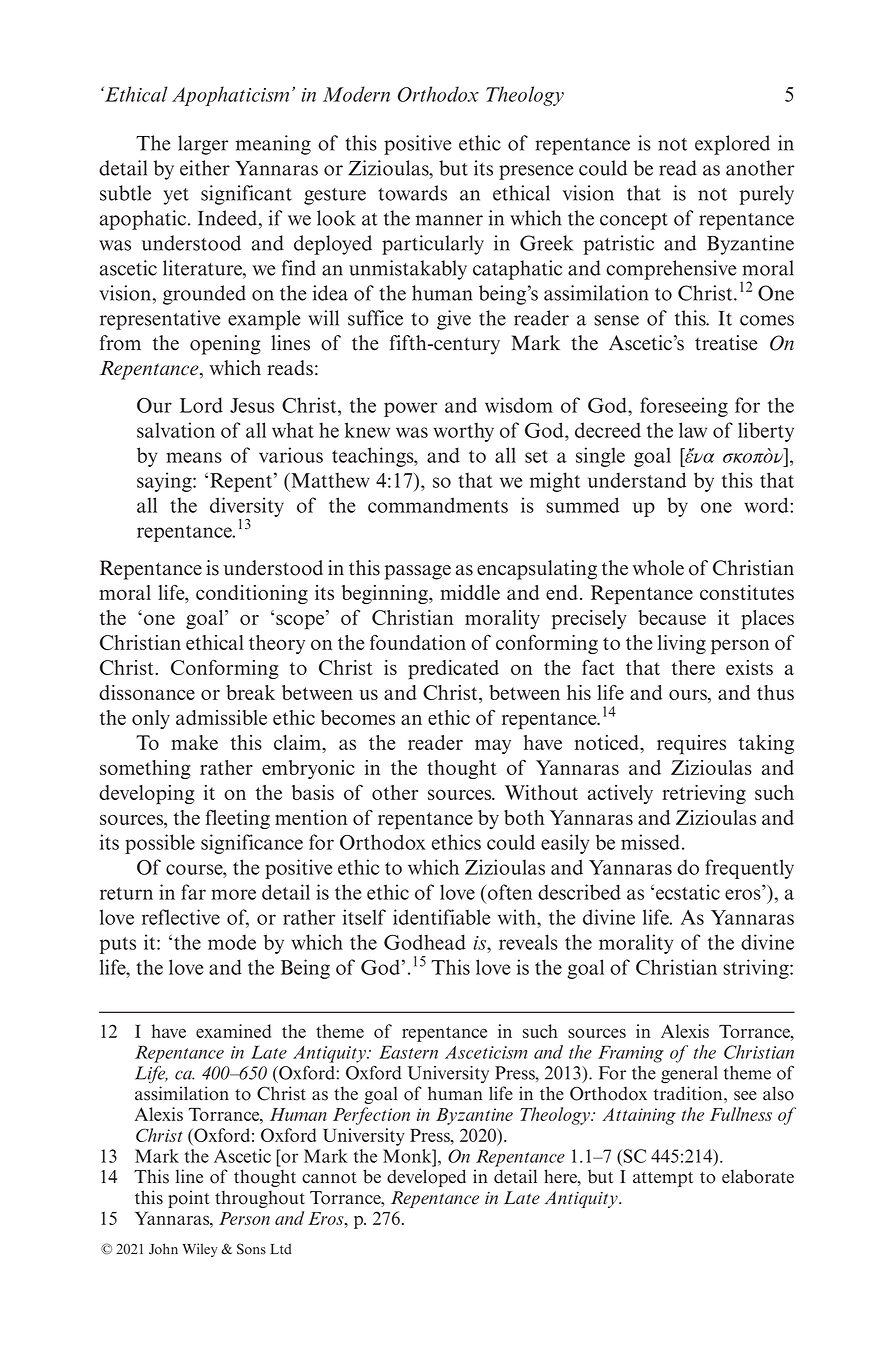 The height and width of the page is (1351, 896). Describe the element at coordinates (426, 1178) in the page. I see `developed` at that location.
